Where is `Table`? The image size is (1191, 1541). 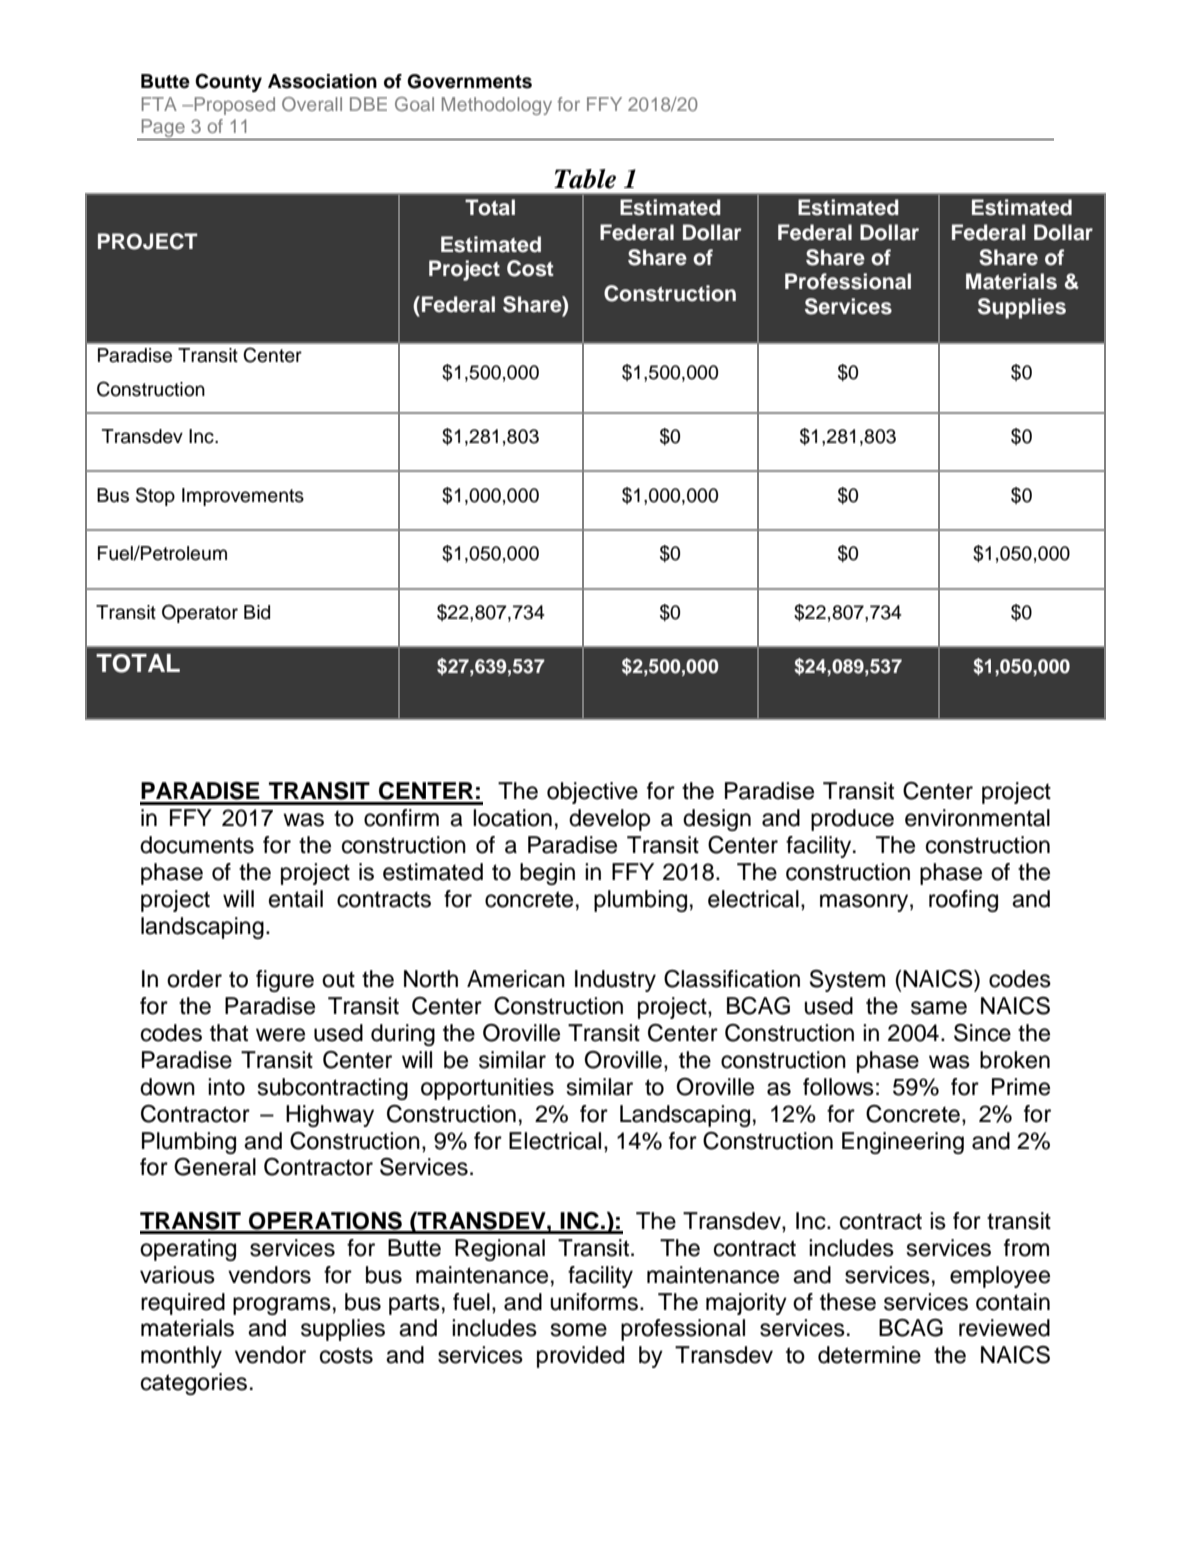
Table is located at coordinates (585, 179).
